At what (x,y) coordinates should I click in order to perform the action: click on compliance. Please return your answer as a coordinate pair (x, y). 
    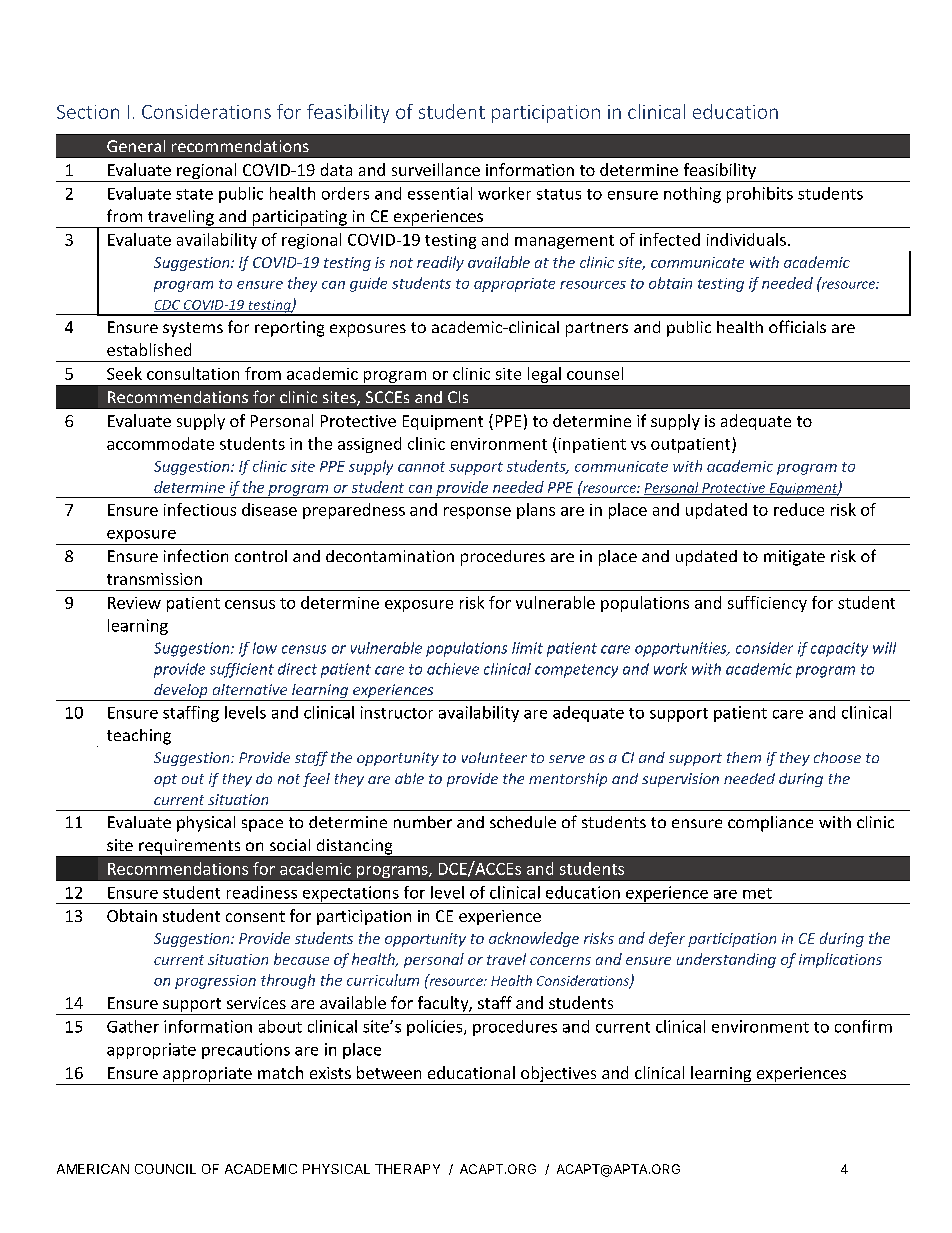
    Looking at the image, I should click on (770, 824).
